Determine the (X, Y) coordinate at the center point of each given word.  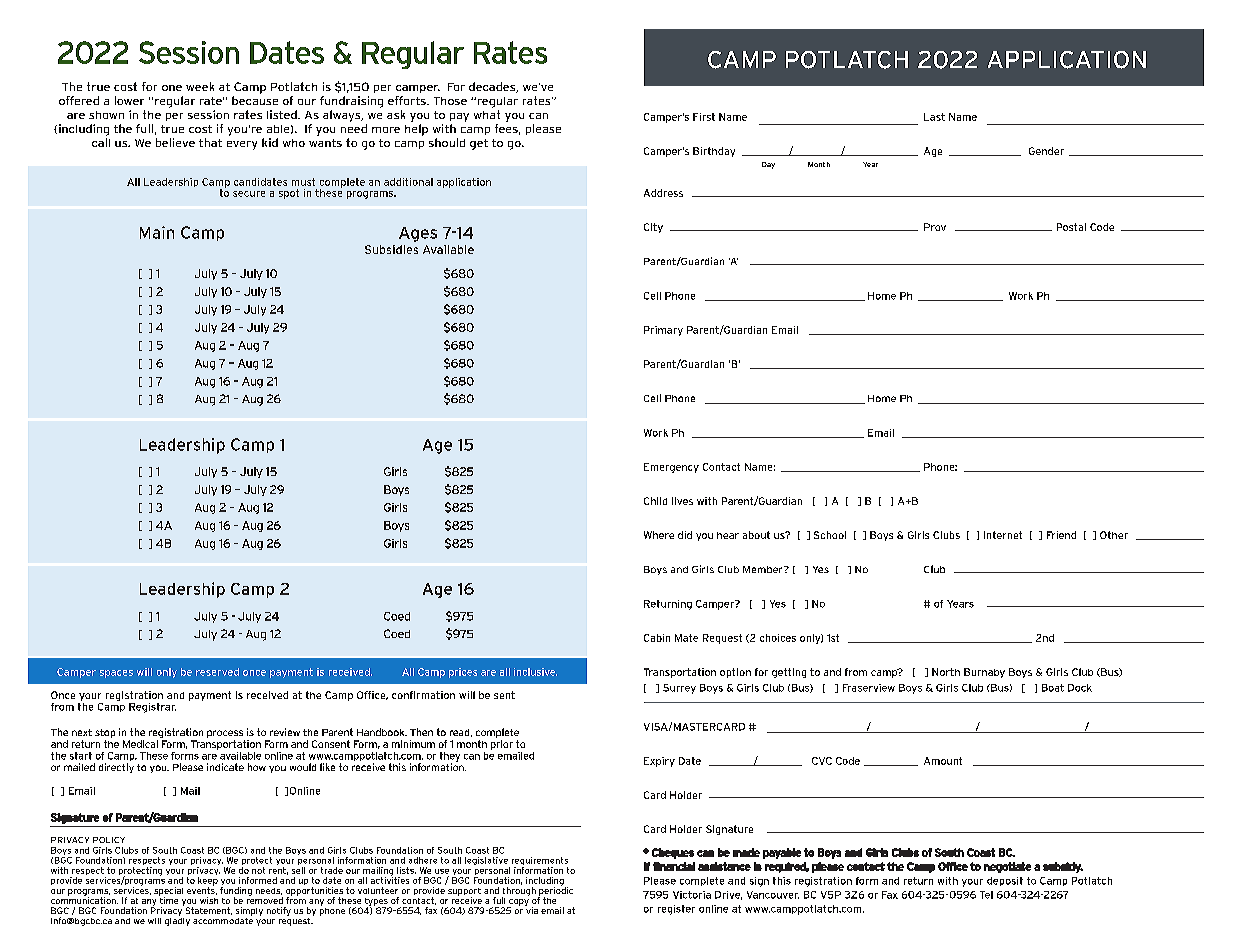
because (255, 100)
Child (655, 501)
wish (209, 900)
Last (934, 117)
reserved (217, 672)
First (704, 117)
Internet (1003, 535)
